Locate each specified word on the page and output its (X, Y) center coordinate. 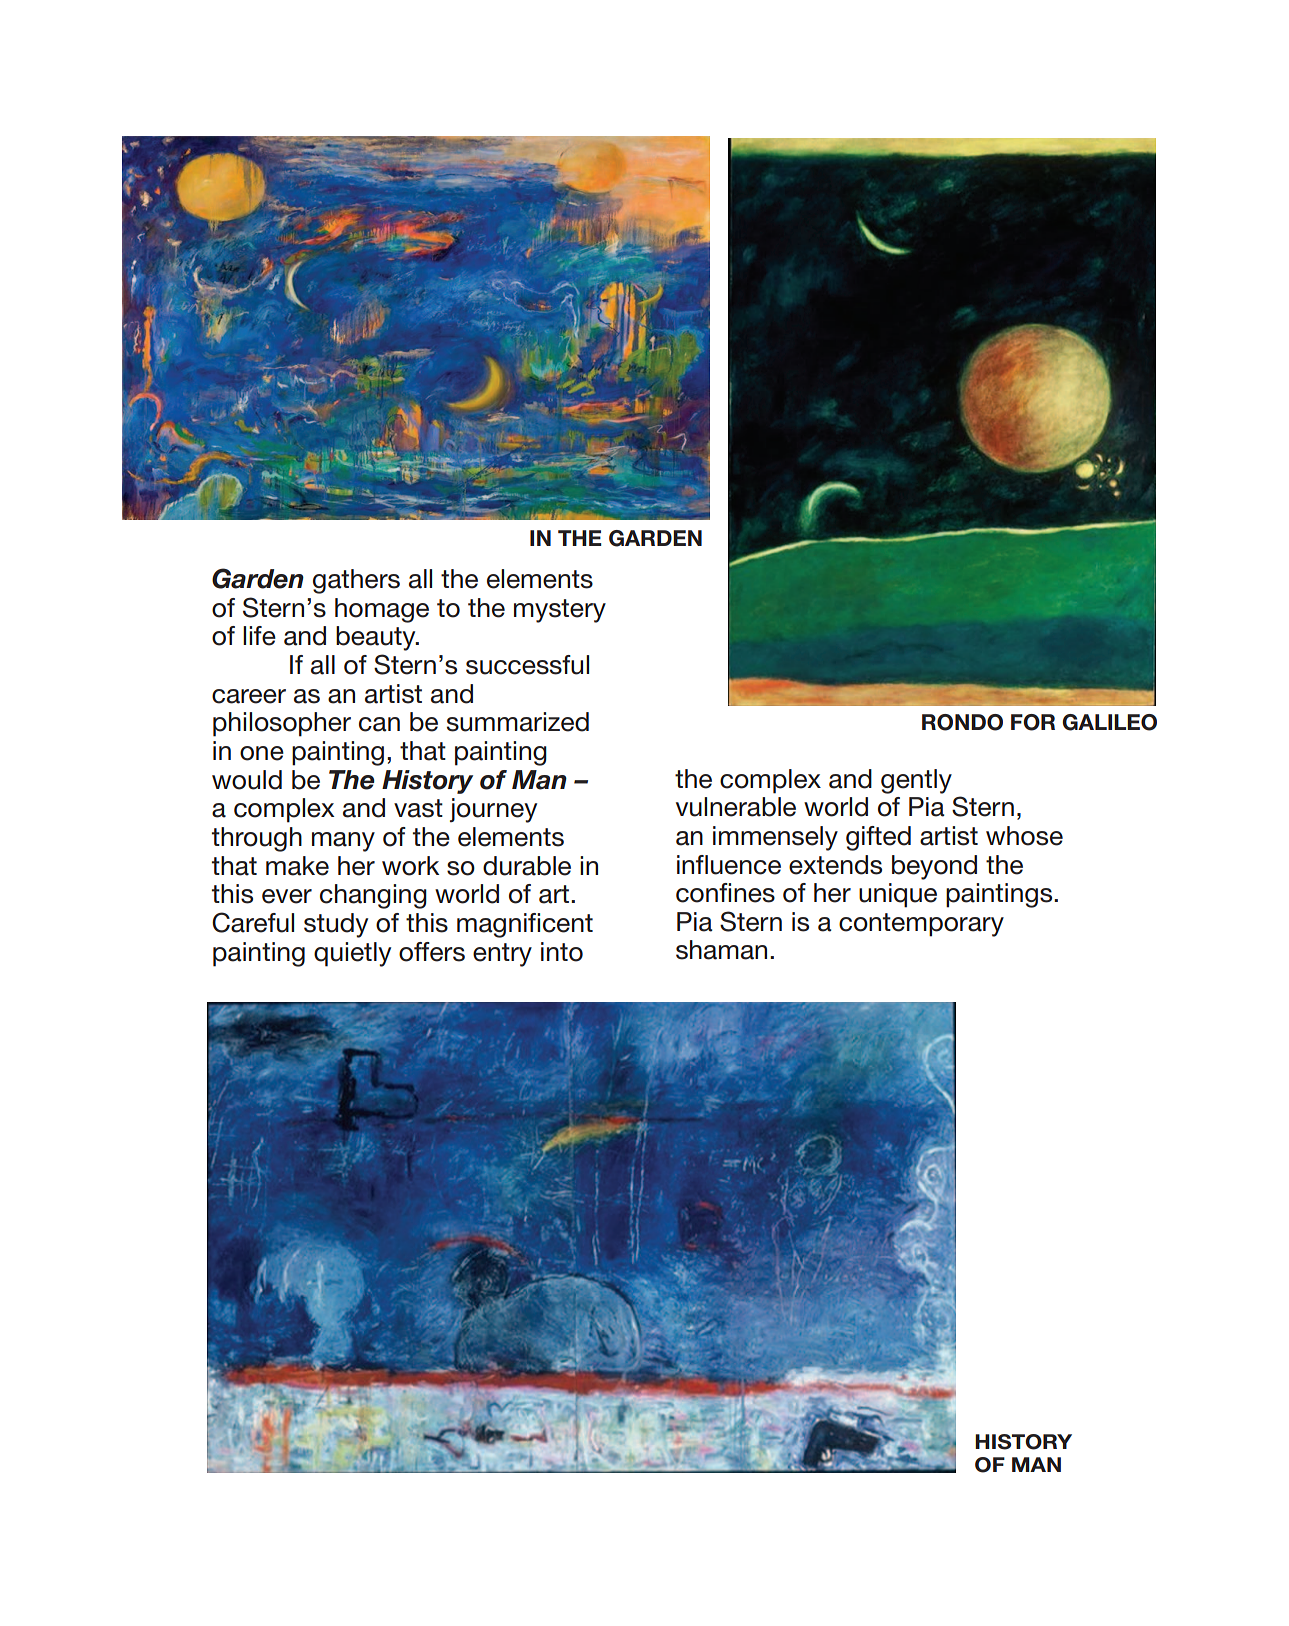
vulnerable (736, 807)
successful (527, 665)
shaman (721, 950)
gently (916, 781)
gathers (356, 581)
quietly (352, 954)
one (262, 753)
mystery (560, 611)
